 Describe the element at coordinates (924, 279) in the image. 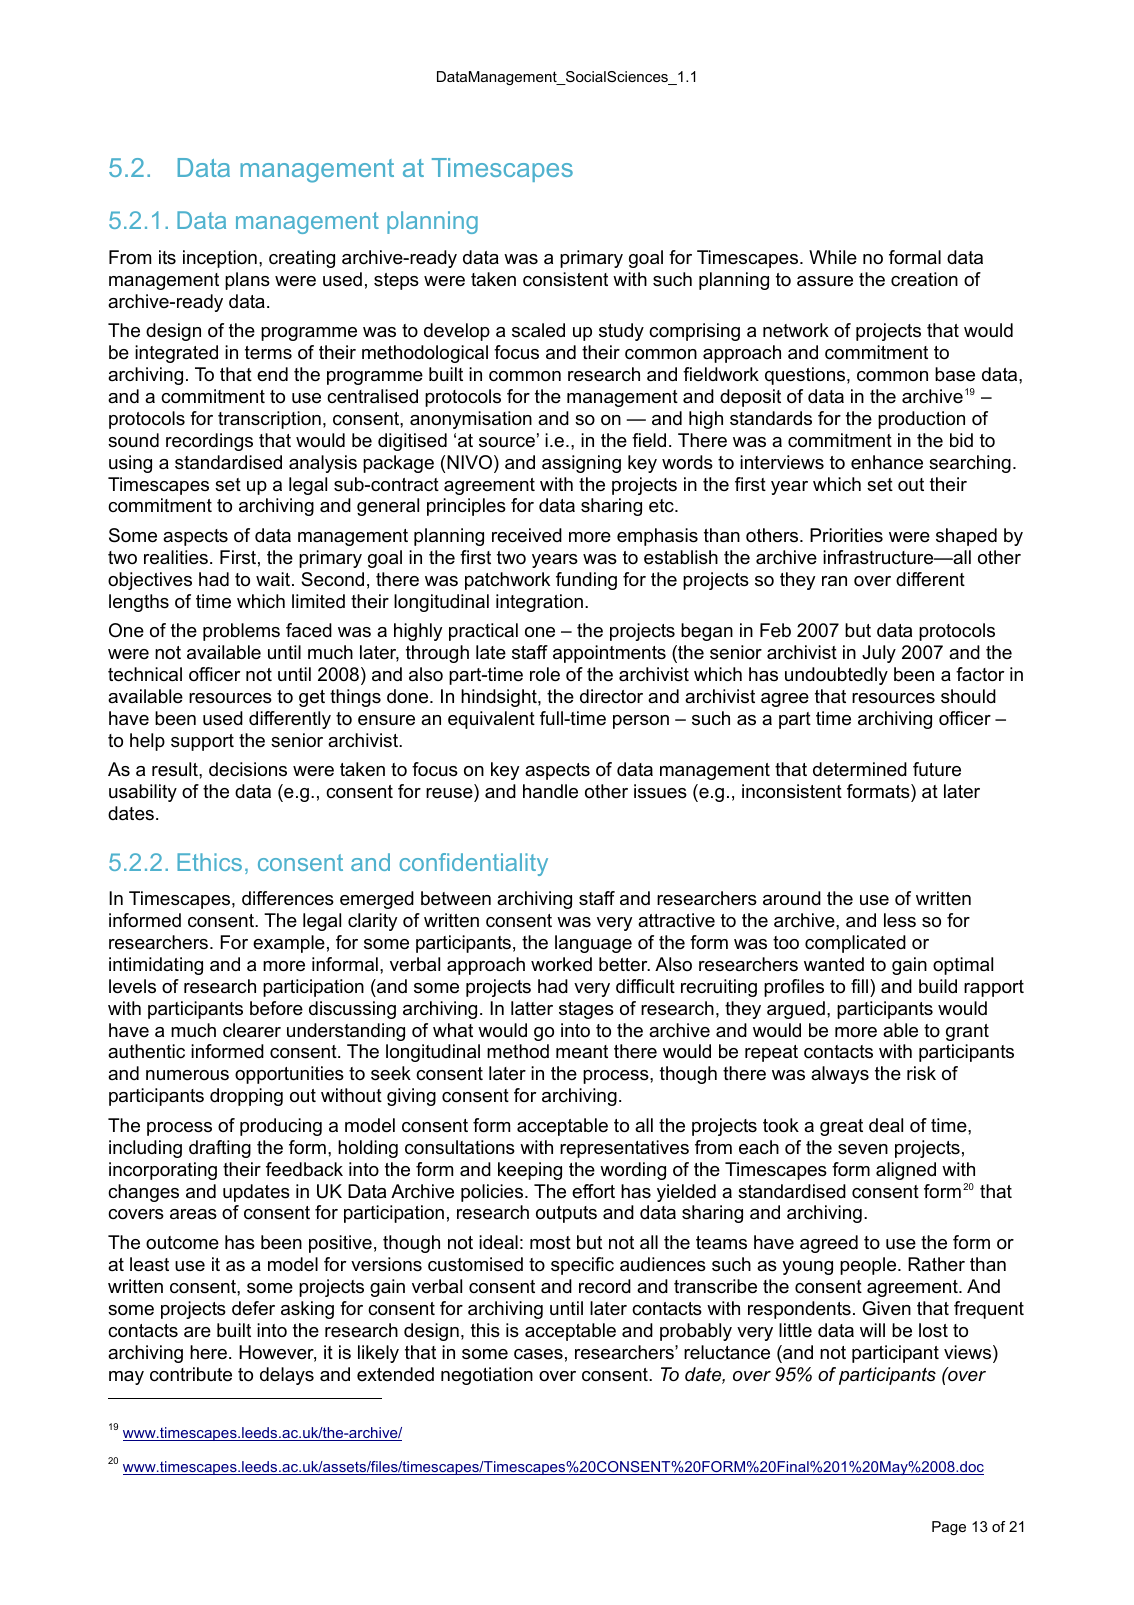

I see `creation` at that location.
